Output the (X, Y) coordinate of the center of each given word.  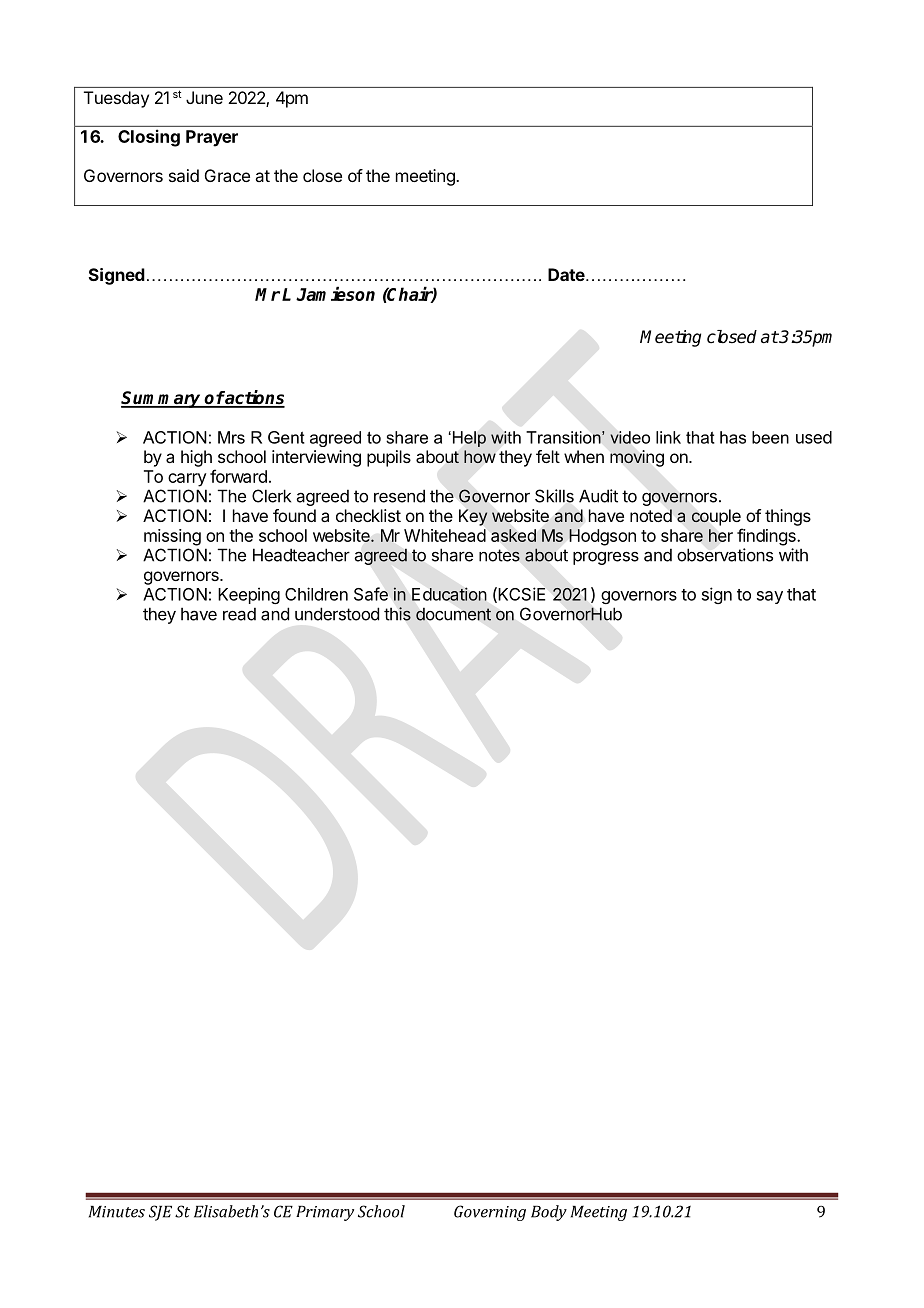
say (770, 597)
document (453, 614)
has (733, 437)
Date (567, 274)
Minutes (117, 1212)
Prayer (212, 138)
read (239, 614)
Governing (490, 1213)
